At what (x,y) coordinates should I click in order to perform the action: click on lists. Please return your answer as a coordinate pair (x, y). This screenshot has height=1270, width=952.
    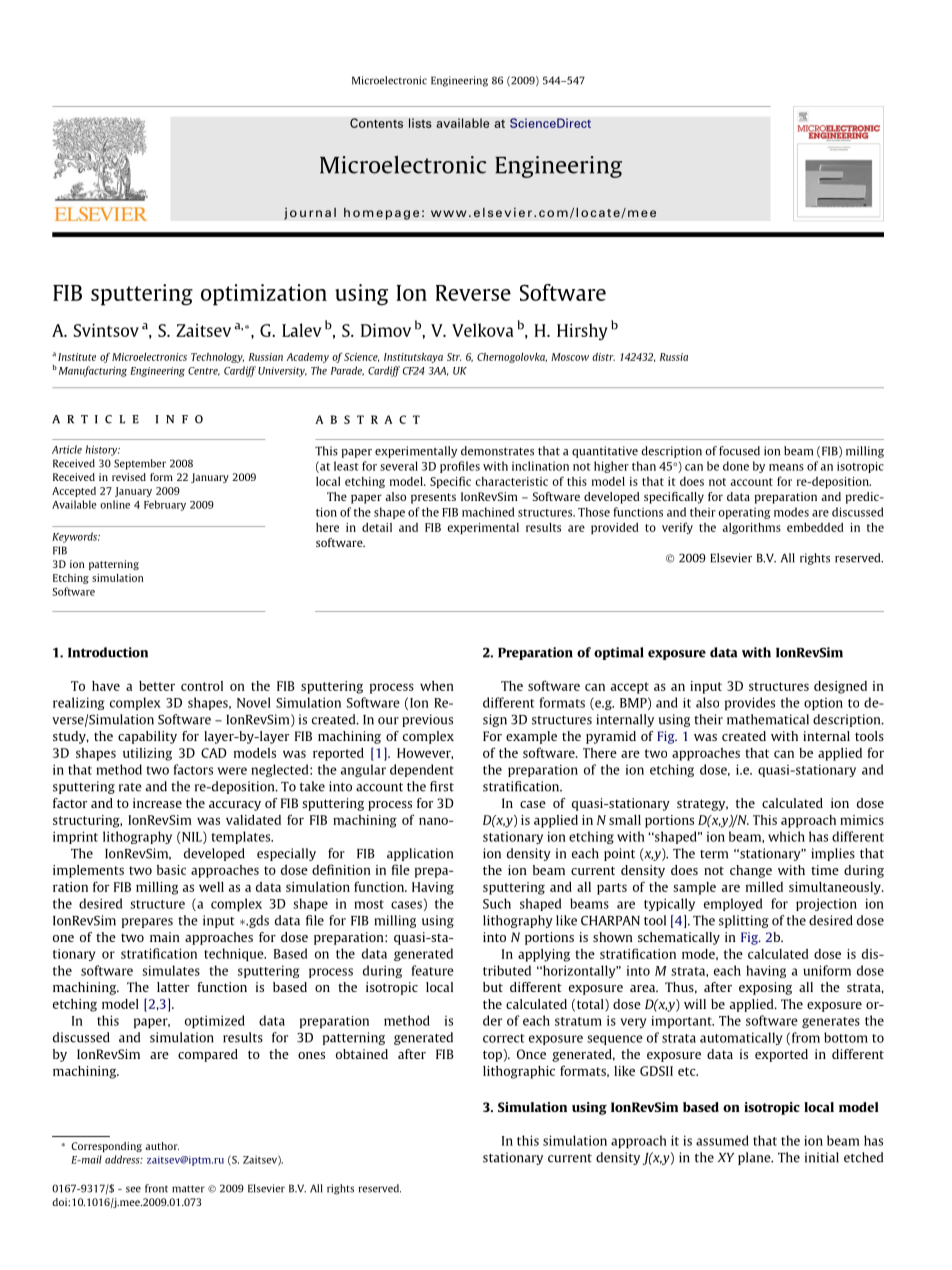
    Looking at the image, I should click on (420, 123).
